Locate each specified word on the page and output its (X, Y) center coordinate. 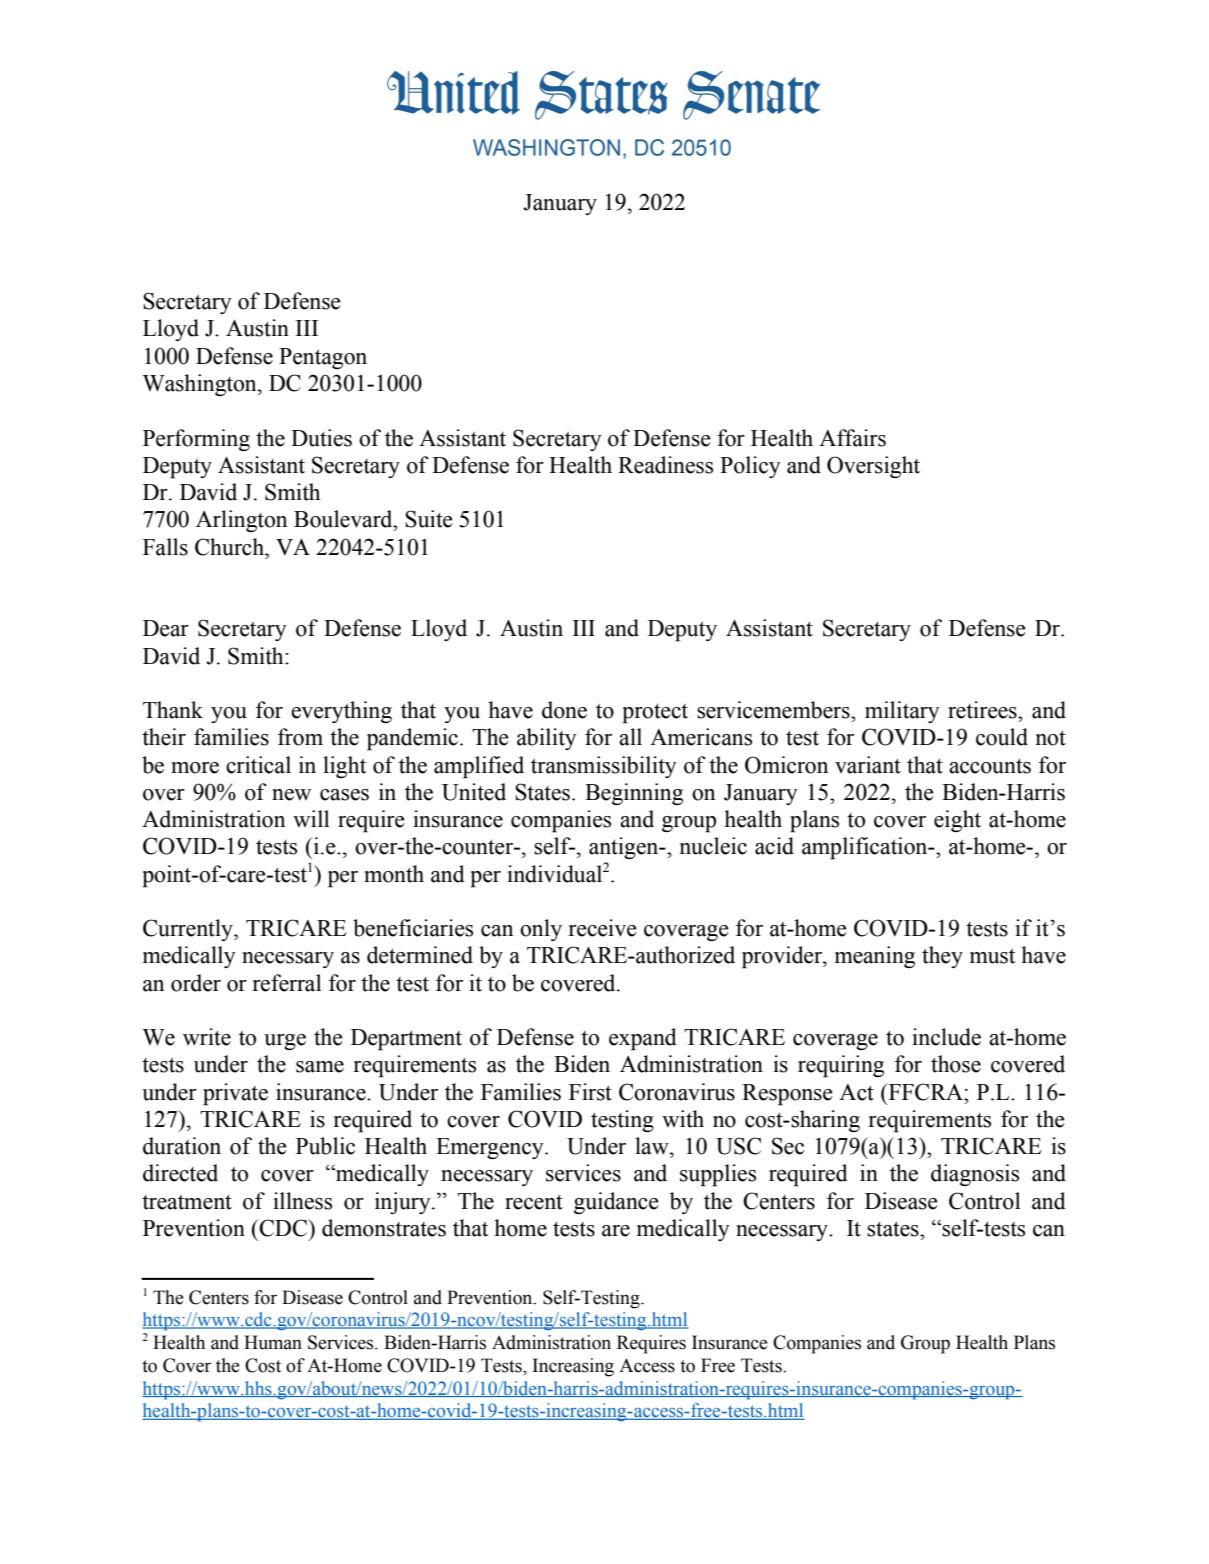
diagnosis (975, 1175)
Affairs (852, 438)
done (564, 710)
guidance (616, 1203)
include (946, 1037)
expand (643, 1039)
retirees (983, 710)
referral (287, 983)
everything (341, 712)
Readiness (665, 465)
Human (273, 1342)
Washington (201, 385)
